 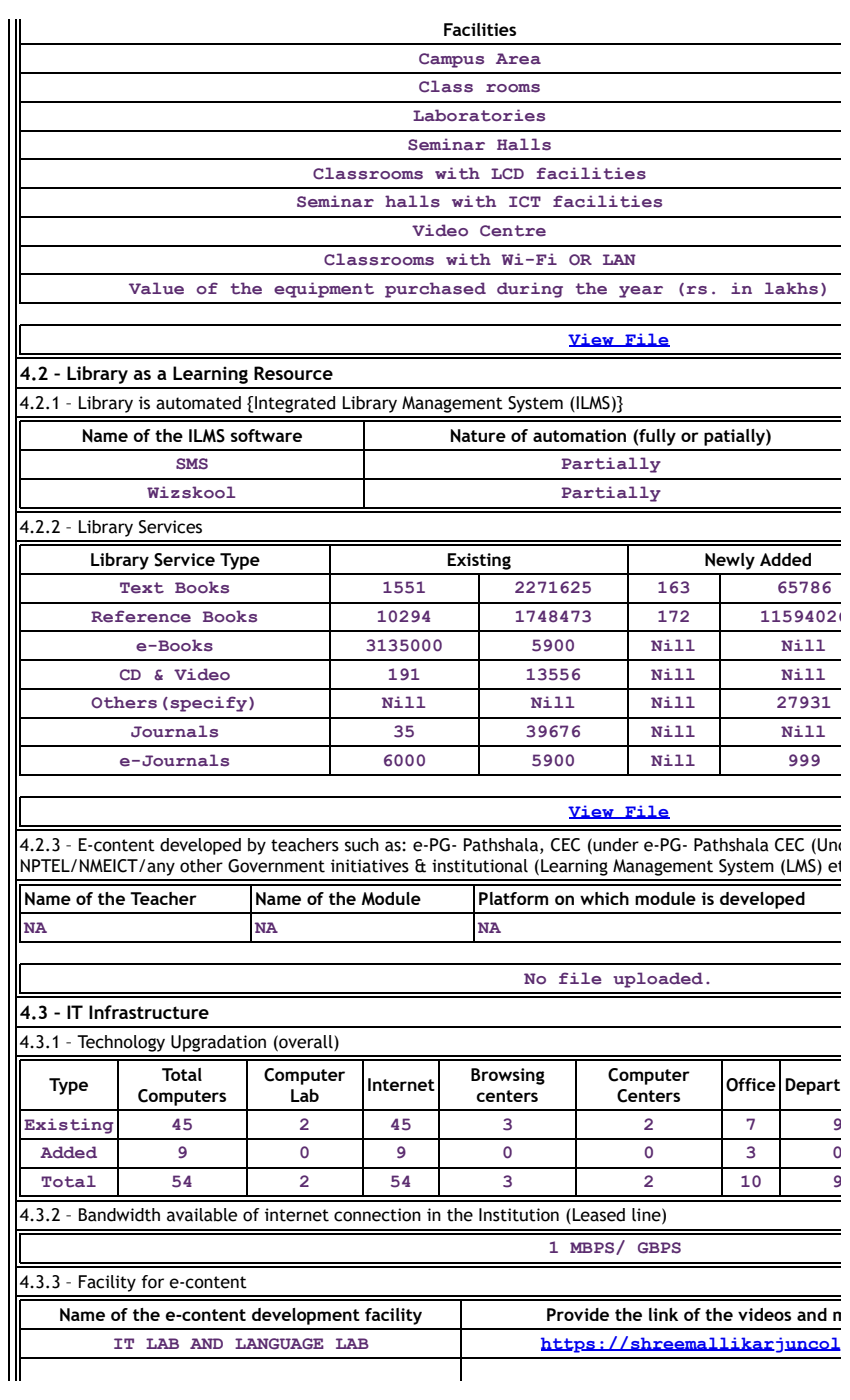 I want to click on Reference, so click(x=141, y=616).
